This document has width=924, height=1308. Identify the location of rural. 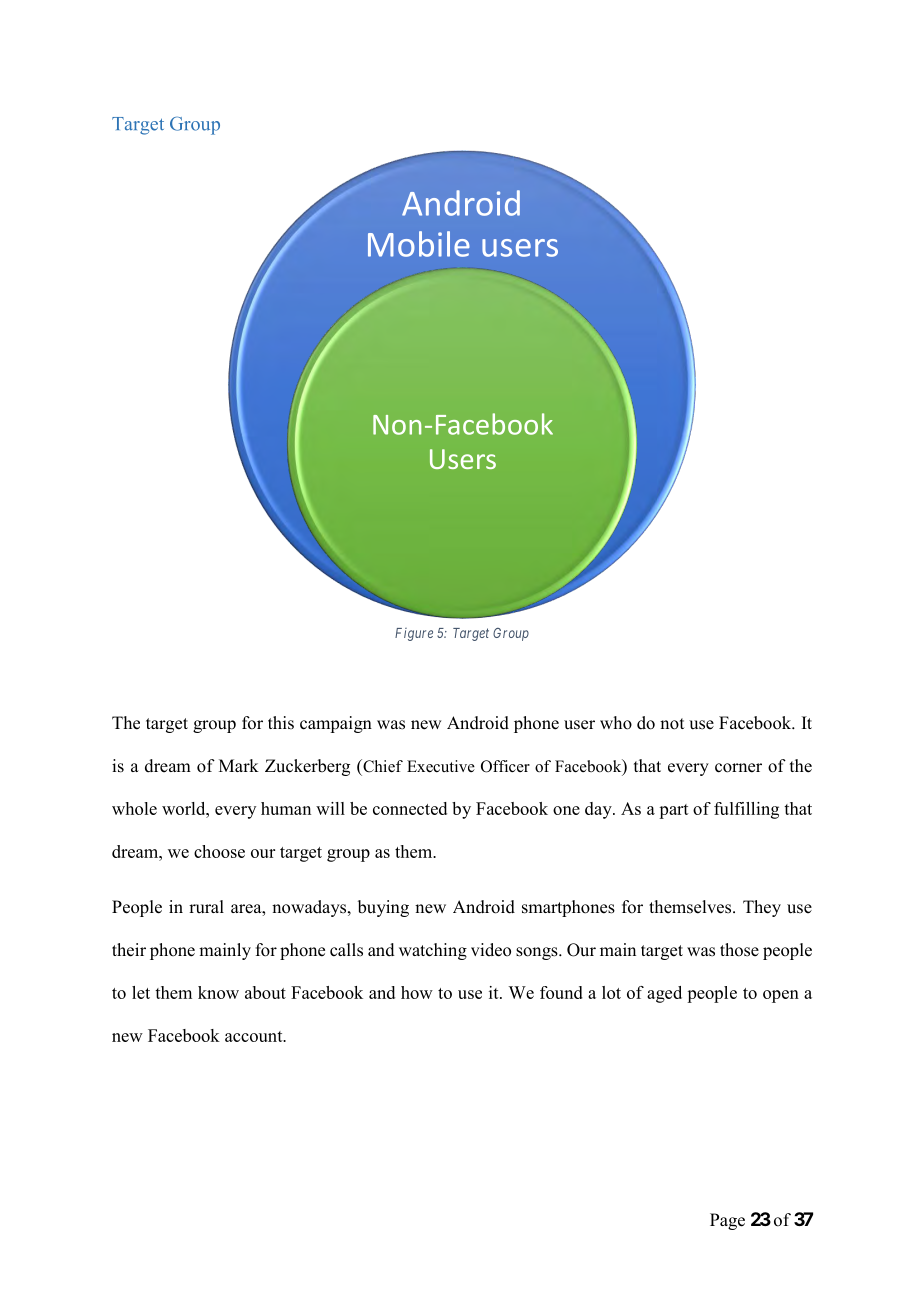
(206, 906).
